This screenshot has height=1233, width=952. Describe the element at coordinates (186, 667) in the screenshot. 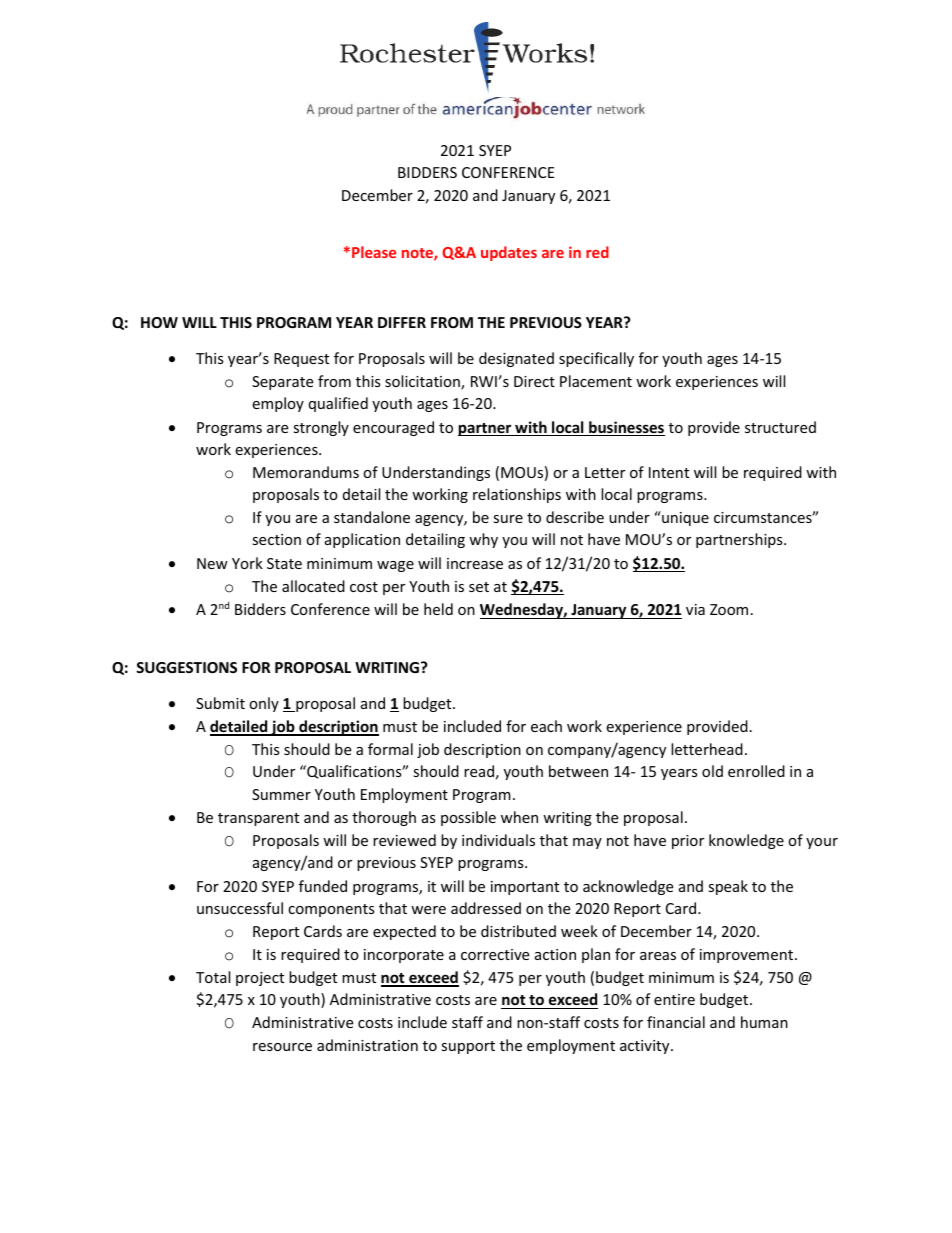

I see `SUGGESTIONS` at that location.
